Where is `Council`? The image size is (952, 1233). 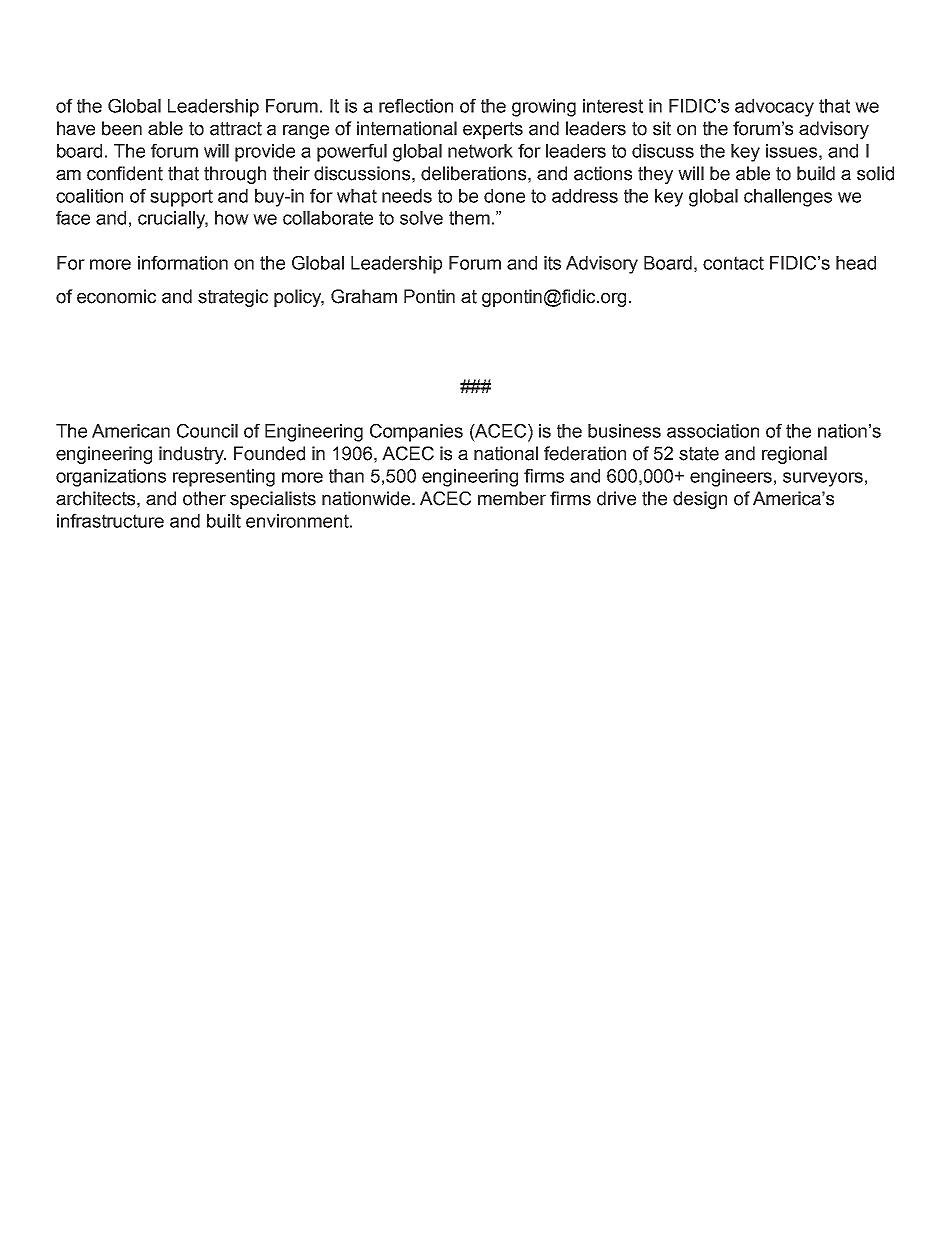 Council is located at coordinates (207, 431).
